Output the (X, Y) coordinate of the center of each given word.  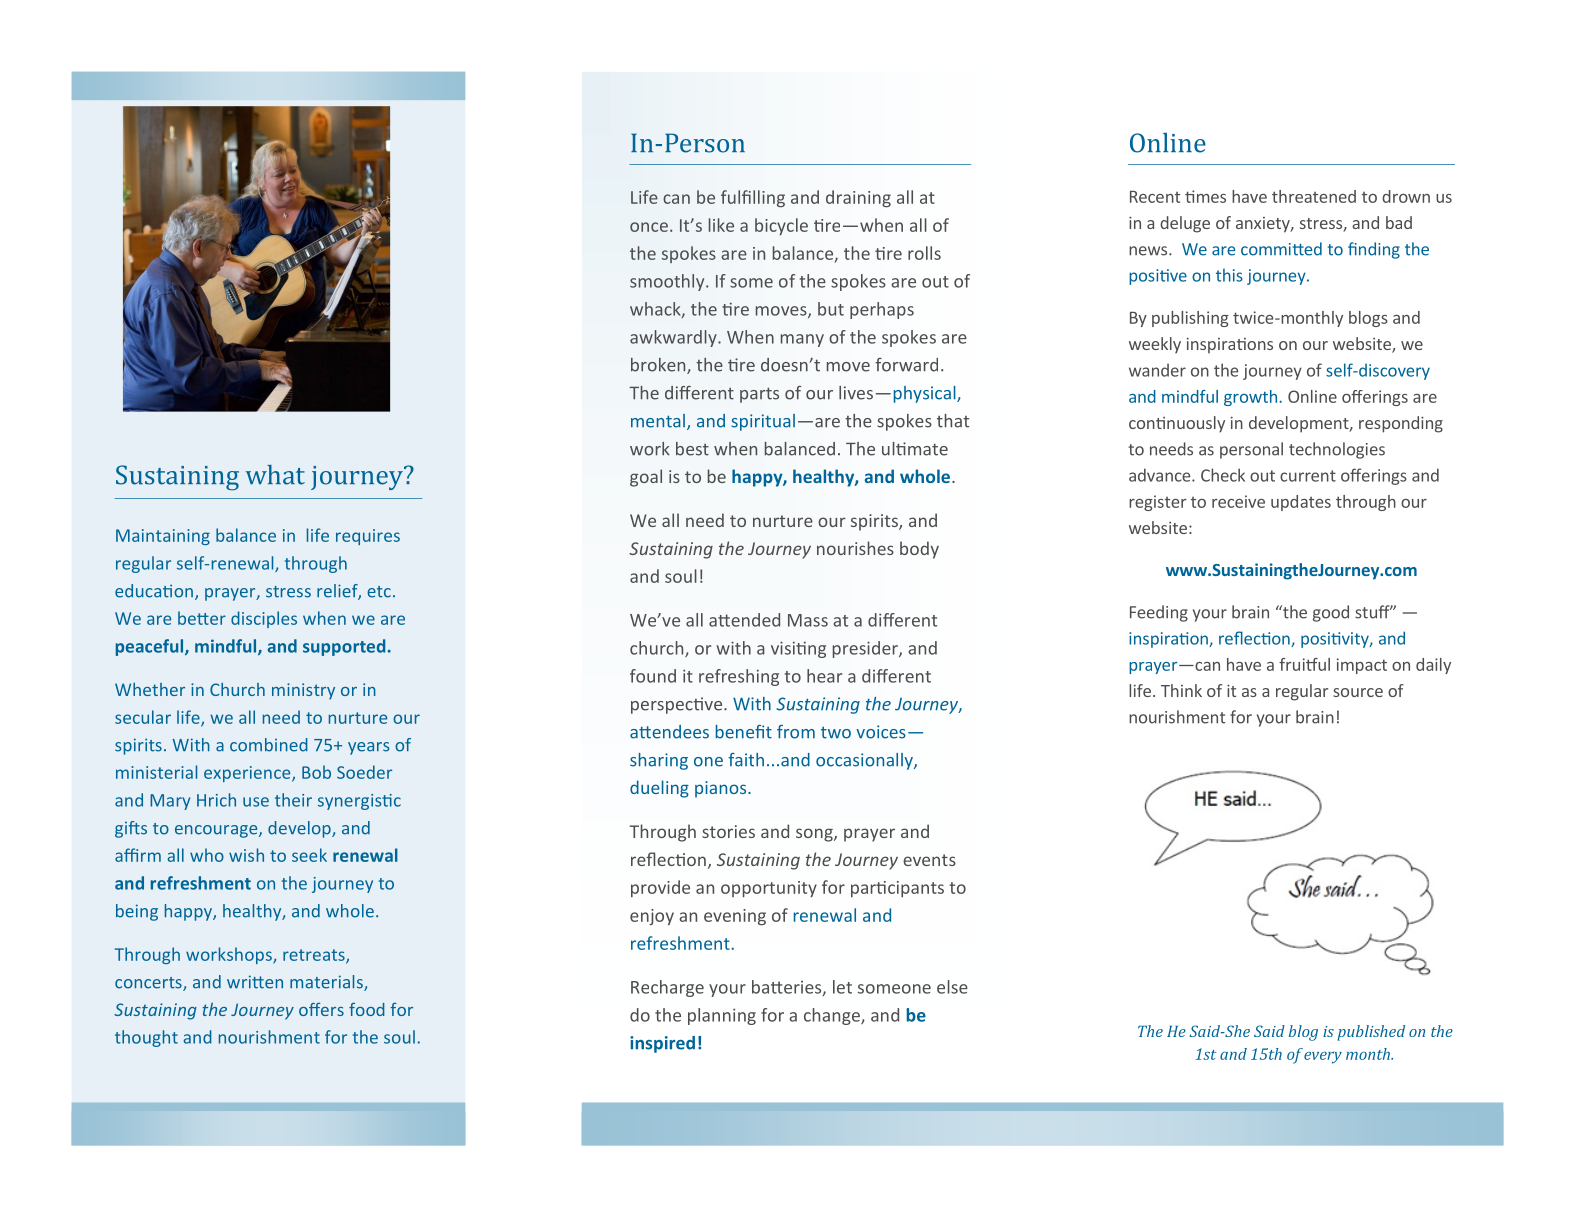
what (275, 475)
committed (1281, 249)
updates (1301, 503)
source (1358, 692)
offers (321, 1009)
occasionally (865, 761)
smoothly (668, 282)
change (833, 1016)
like (721, 225)
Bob (316, 772)
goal (646, 478)
